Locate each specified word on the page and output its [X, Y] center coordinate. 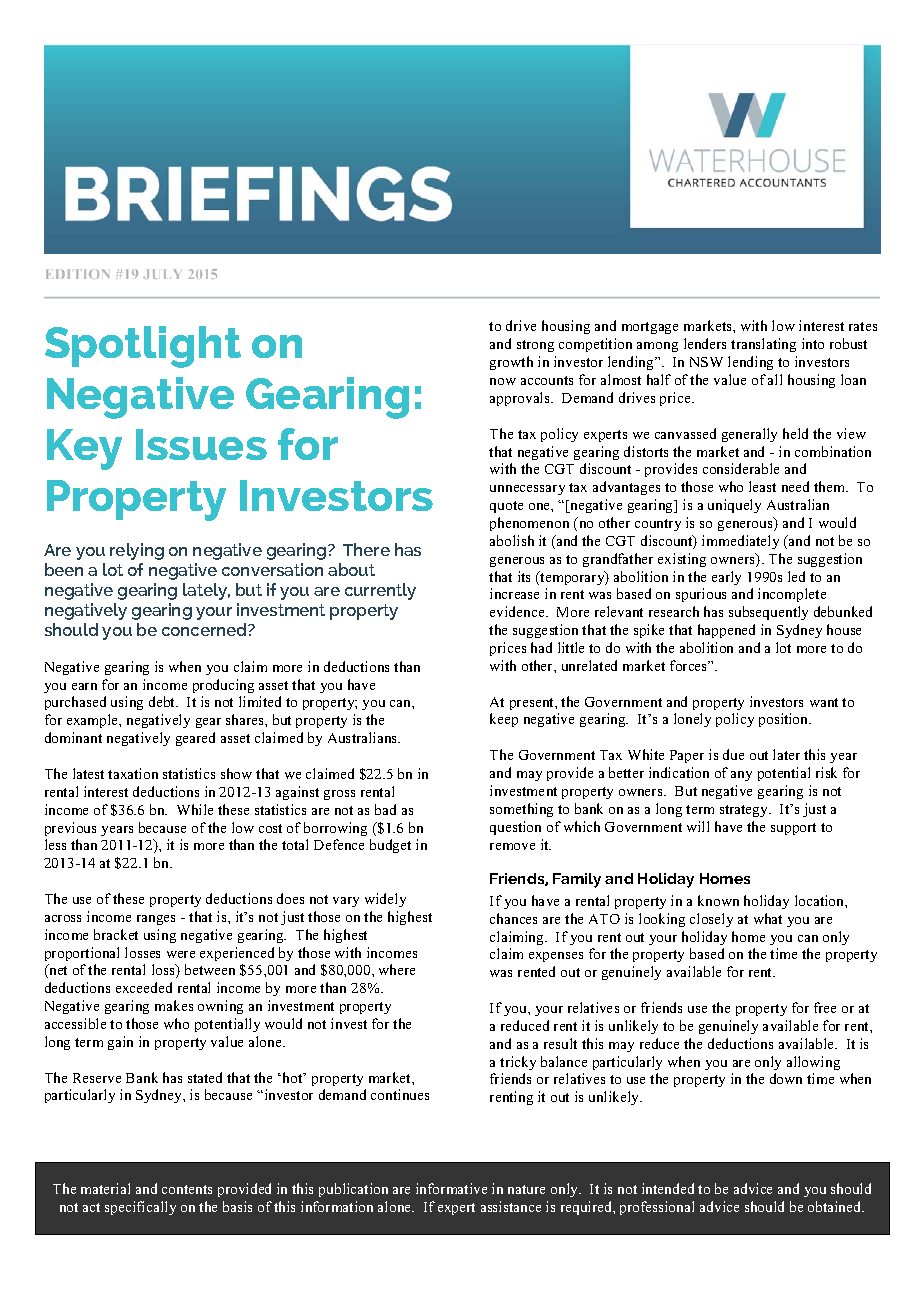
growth [511, 363]
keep [504, 720]
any [741, 776]
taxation [133, 773]
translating [763, 345]
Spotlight [143, 347]
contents [187, 1189]
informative [451, 1188]
